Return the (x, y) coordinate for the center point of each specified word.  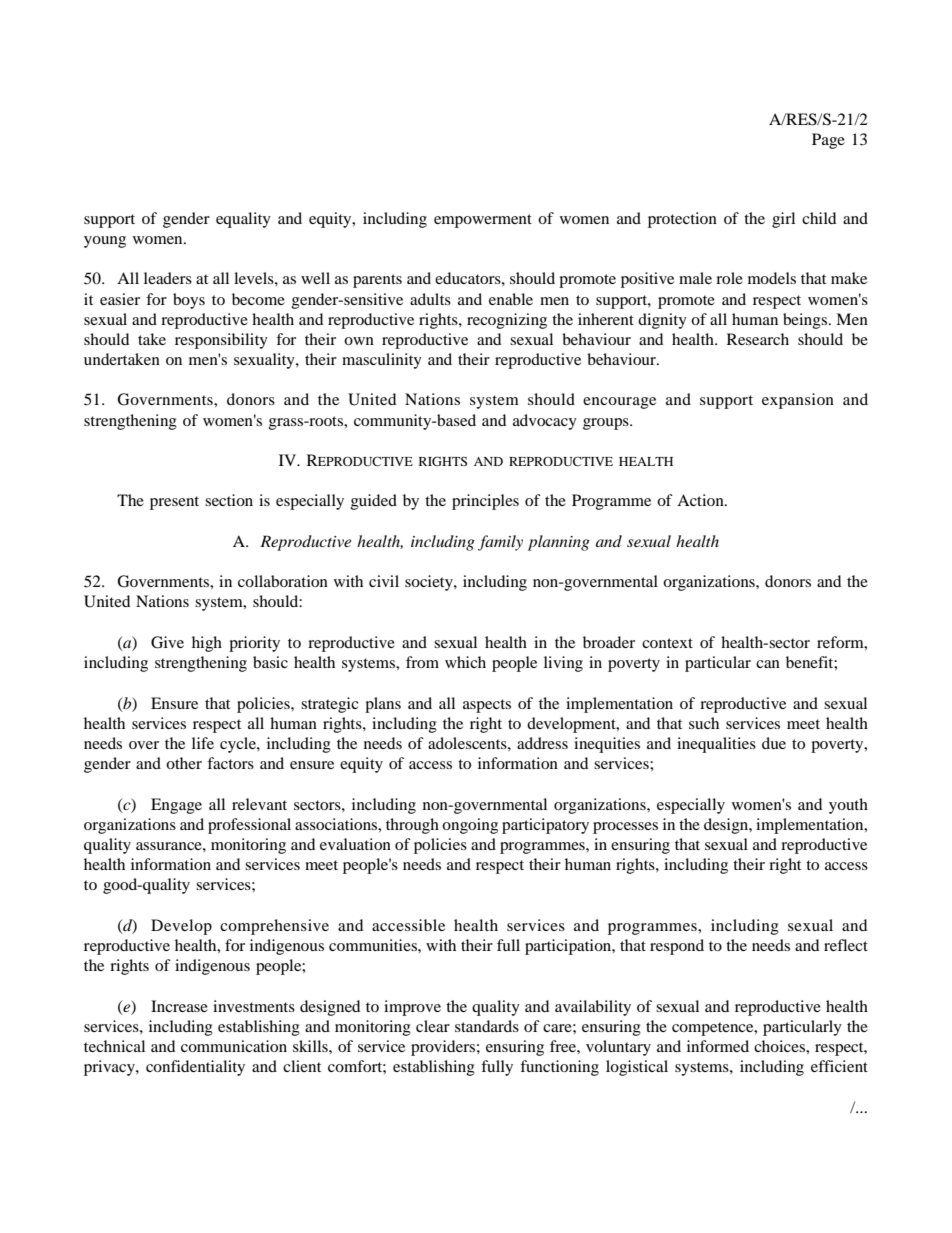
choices (780, 1046)
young (105, 242)
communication (234, 1046)
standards (487, 1026)
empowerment (483, 221)
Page (828, 141)
